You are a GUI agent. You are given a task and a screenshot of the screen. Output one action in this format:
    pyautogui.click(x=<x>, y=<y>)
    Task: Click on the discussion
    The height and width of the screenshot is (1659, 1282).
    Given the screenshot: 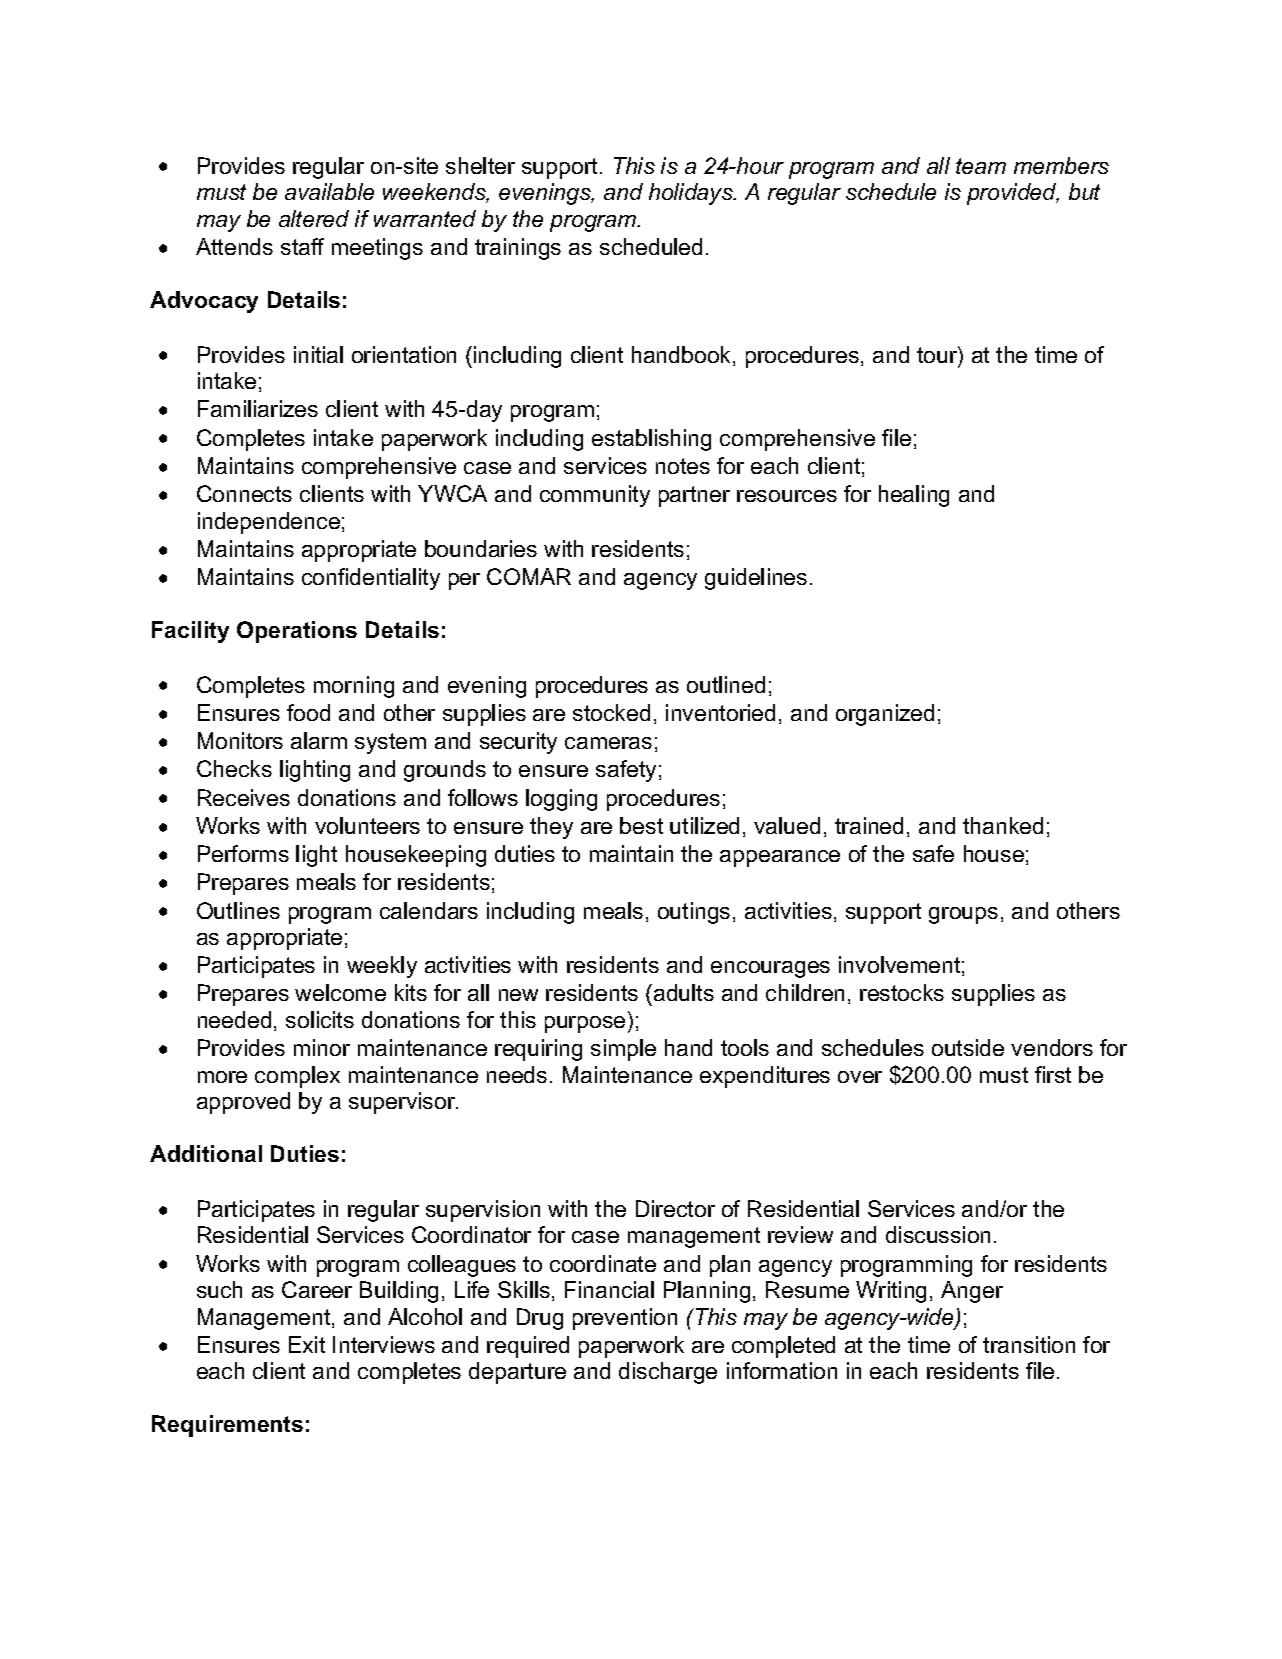 What is the action you would take?
    pyautogui.click(x=938, y=1234)
